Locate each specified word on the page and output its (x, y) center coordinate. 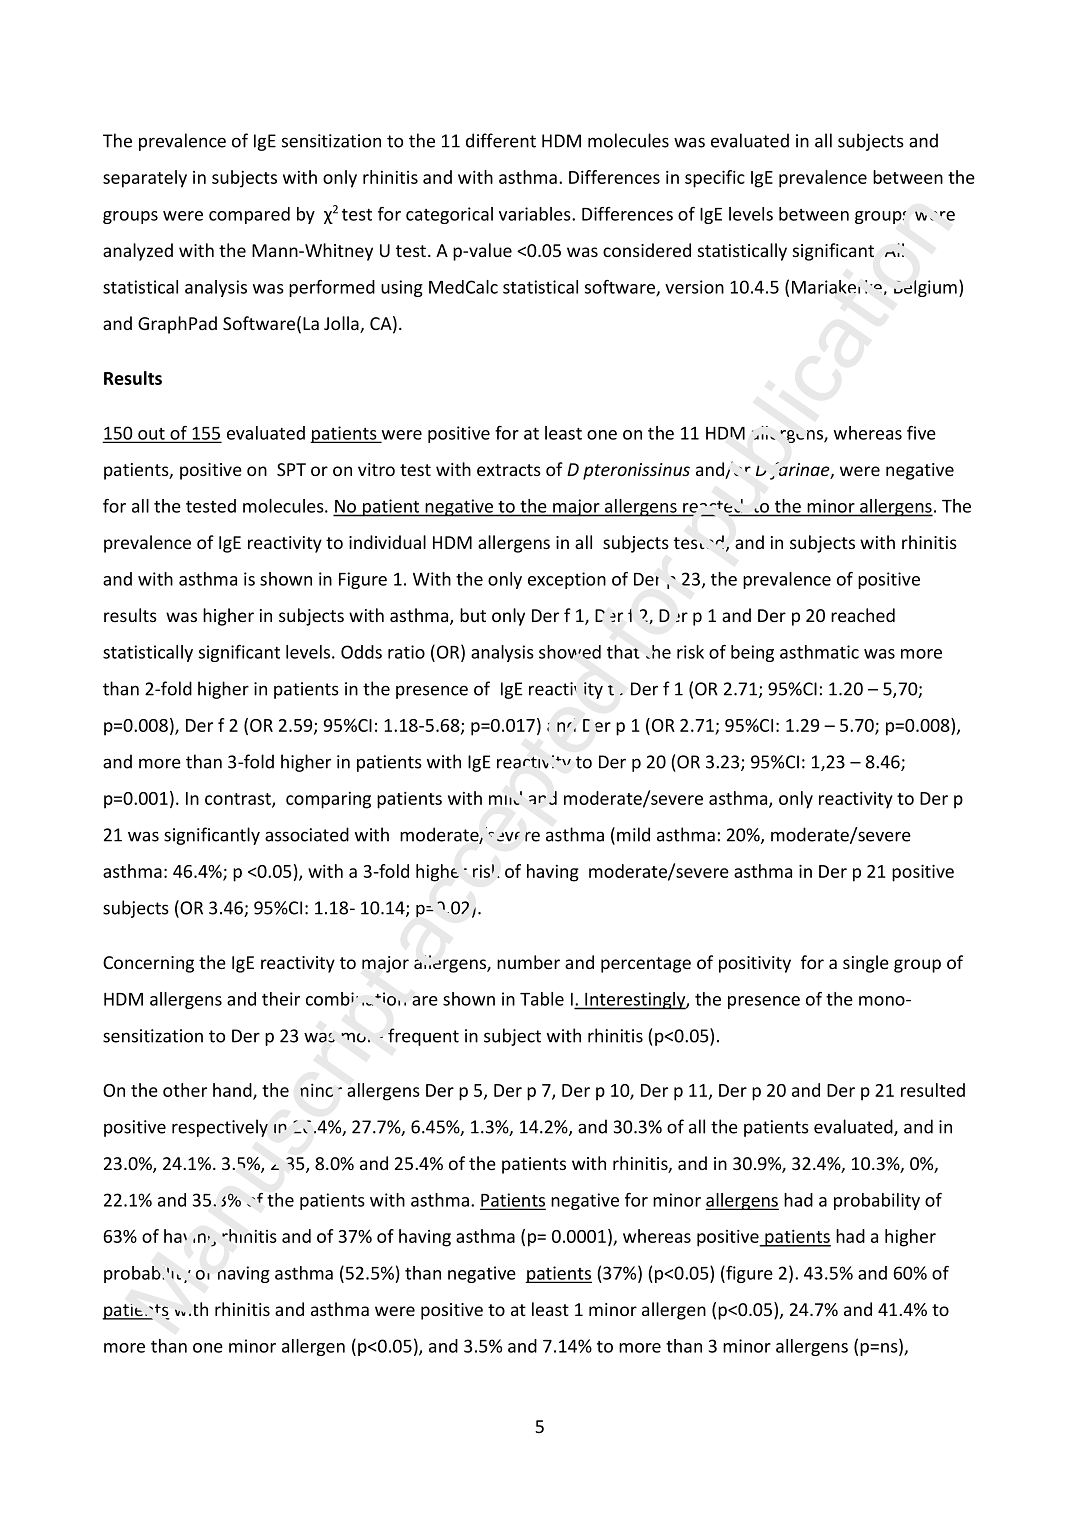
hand (233, 1091)
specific (715, 179)
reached (863, 615)
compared (249, 215)
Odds (361, 652)
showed (570, 652)
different (501, 140)
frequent (423, 1037)
